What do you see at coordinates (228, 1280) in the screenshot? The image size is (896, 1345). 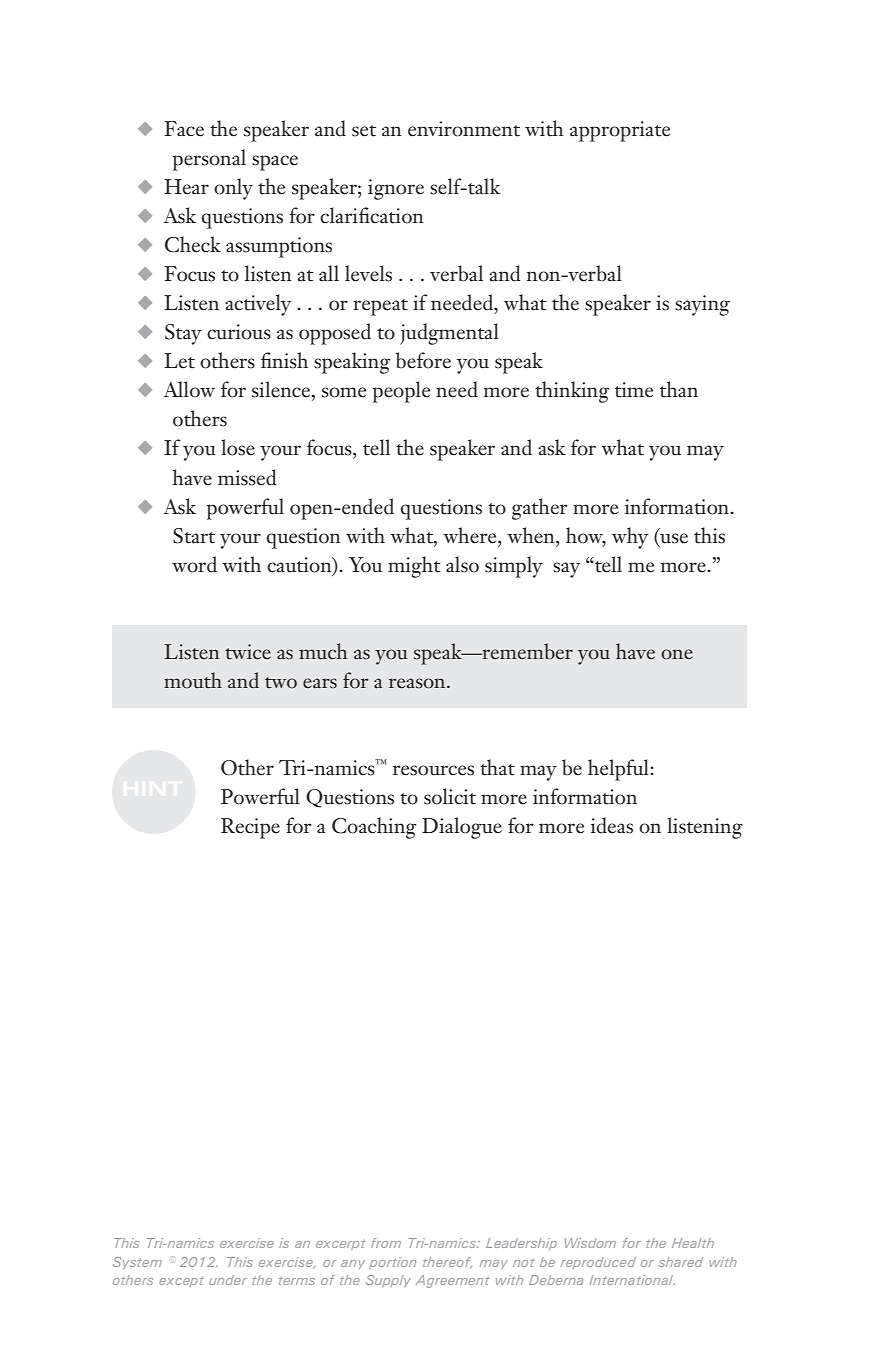 I see `under` at bounding box center [228, 1280].
